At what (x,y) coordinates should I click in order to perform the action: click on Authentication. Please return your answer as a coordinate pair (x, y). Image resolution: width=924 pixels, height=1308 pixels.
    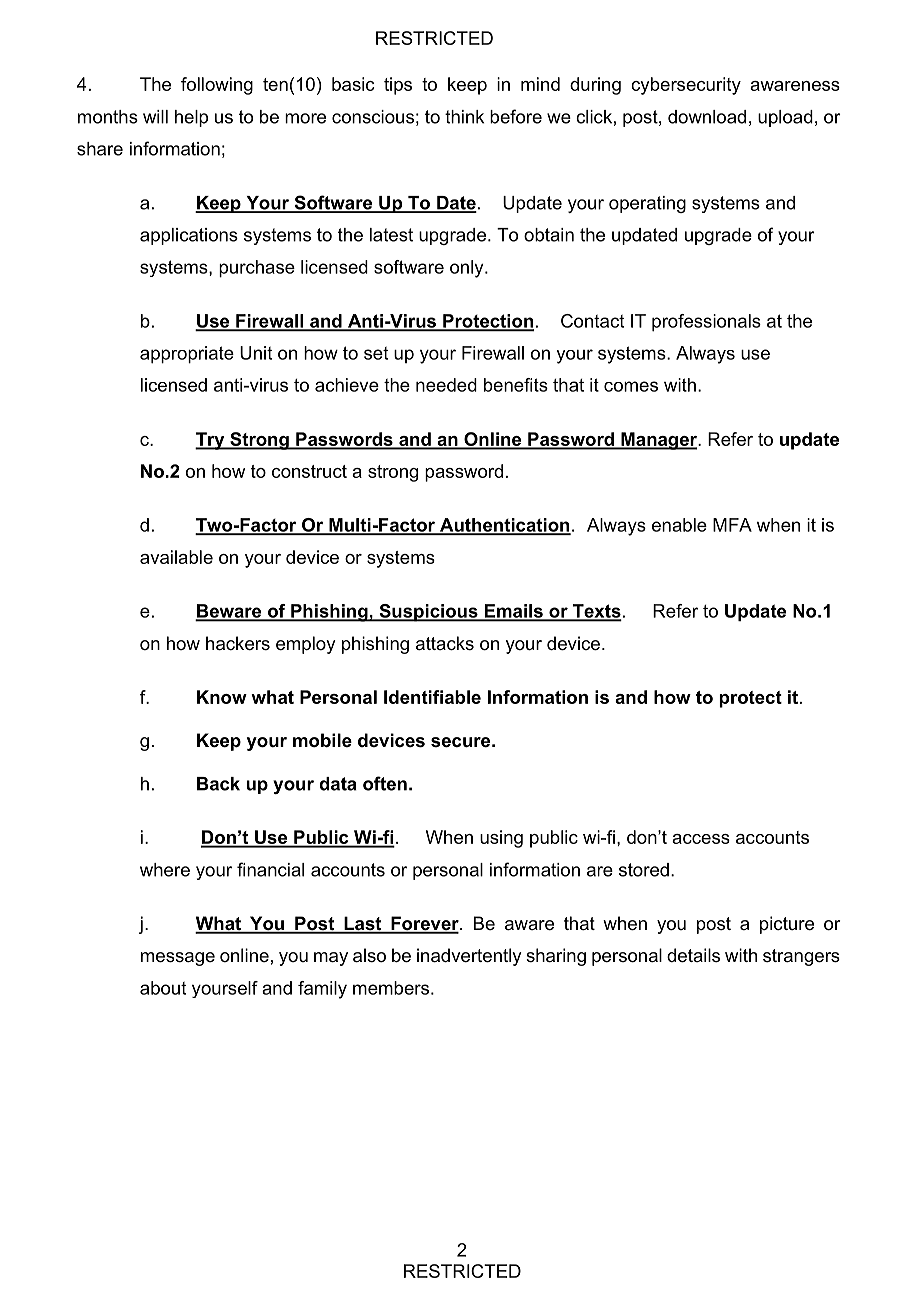
    Looking at the image, I should click on (504, 526).
